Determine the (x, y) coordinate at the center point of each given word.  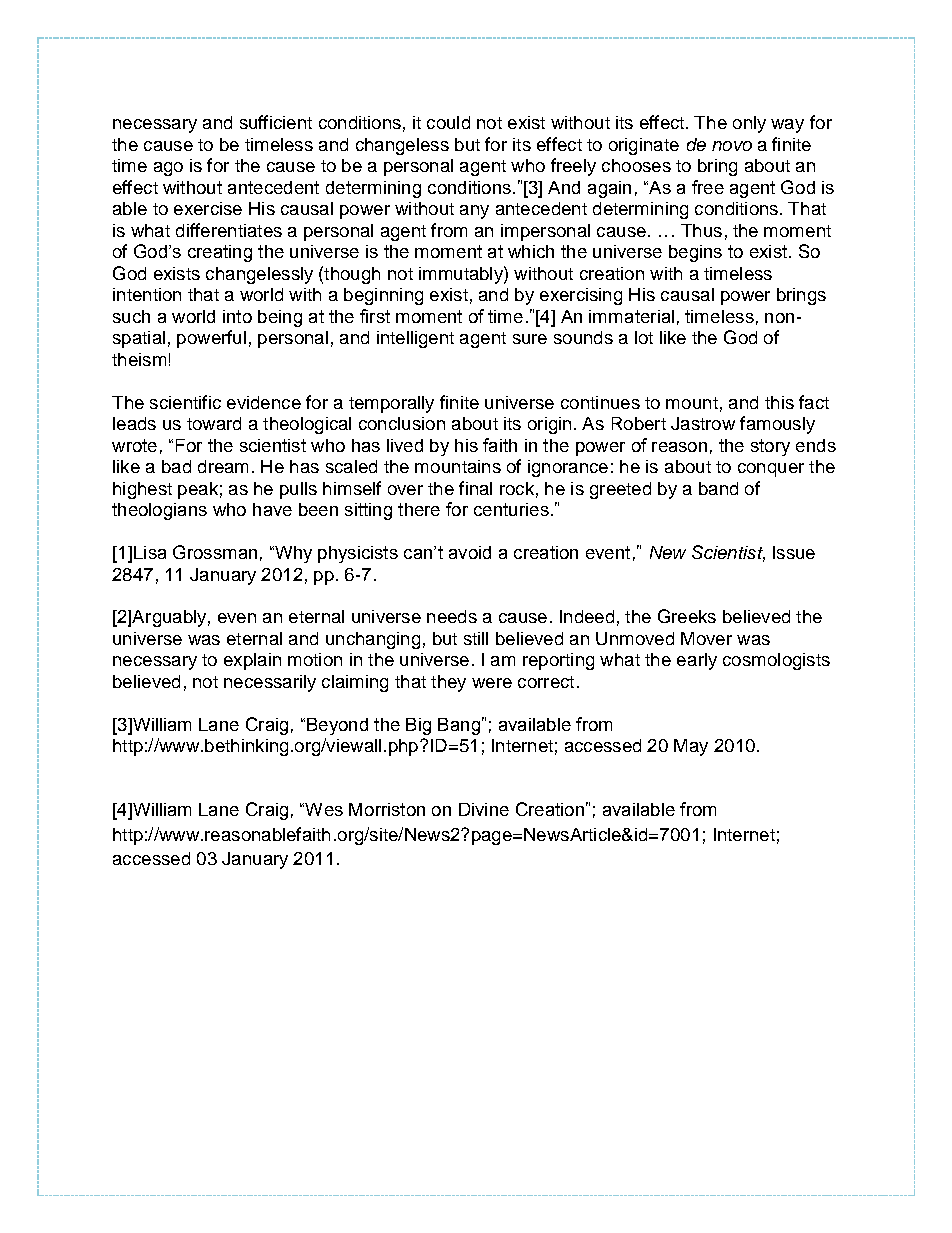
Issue (794, 552)
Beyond (337, 726)
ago (168, 169)
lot (644, 337)
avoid (470, 552)
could (448, 122)
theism (139, 359)
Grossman (215, 552)
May (691, 747)
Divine (484, 809)
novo (732, 146)
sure (530, 339)
